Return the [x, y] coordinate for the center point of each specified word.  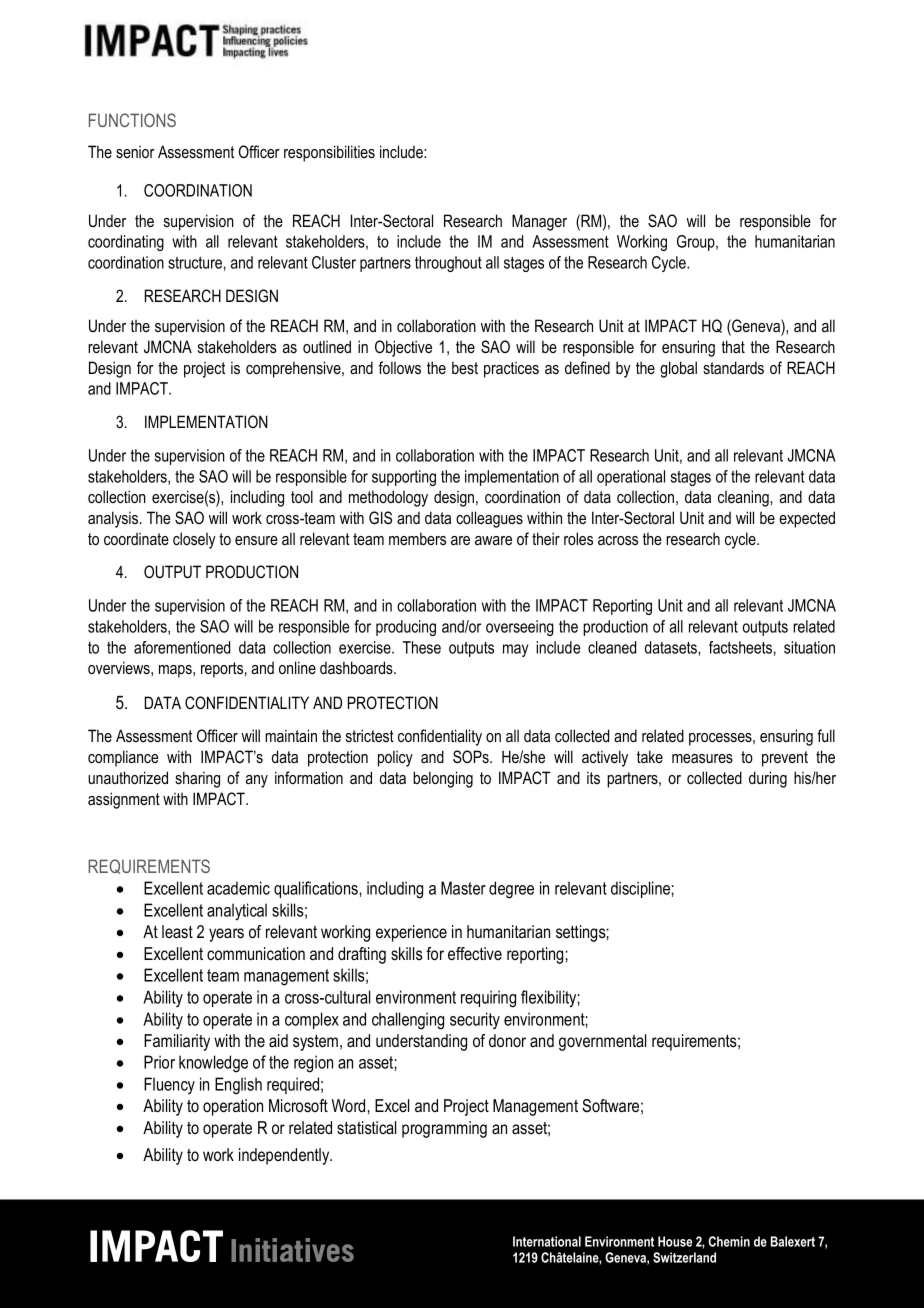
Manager [539, 222]
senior [135, 152]
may [515, 650]
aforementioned [182, 647]
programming [444, 1129]
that [733, 346]
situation [809, 647]
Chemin [729, 1241]
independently [285, 1156]
